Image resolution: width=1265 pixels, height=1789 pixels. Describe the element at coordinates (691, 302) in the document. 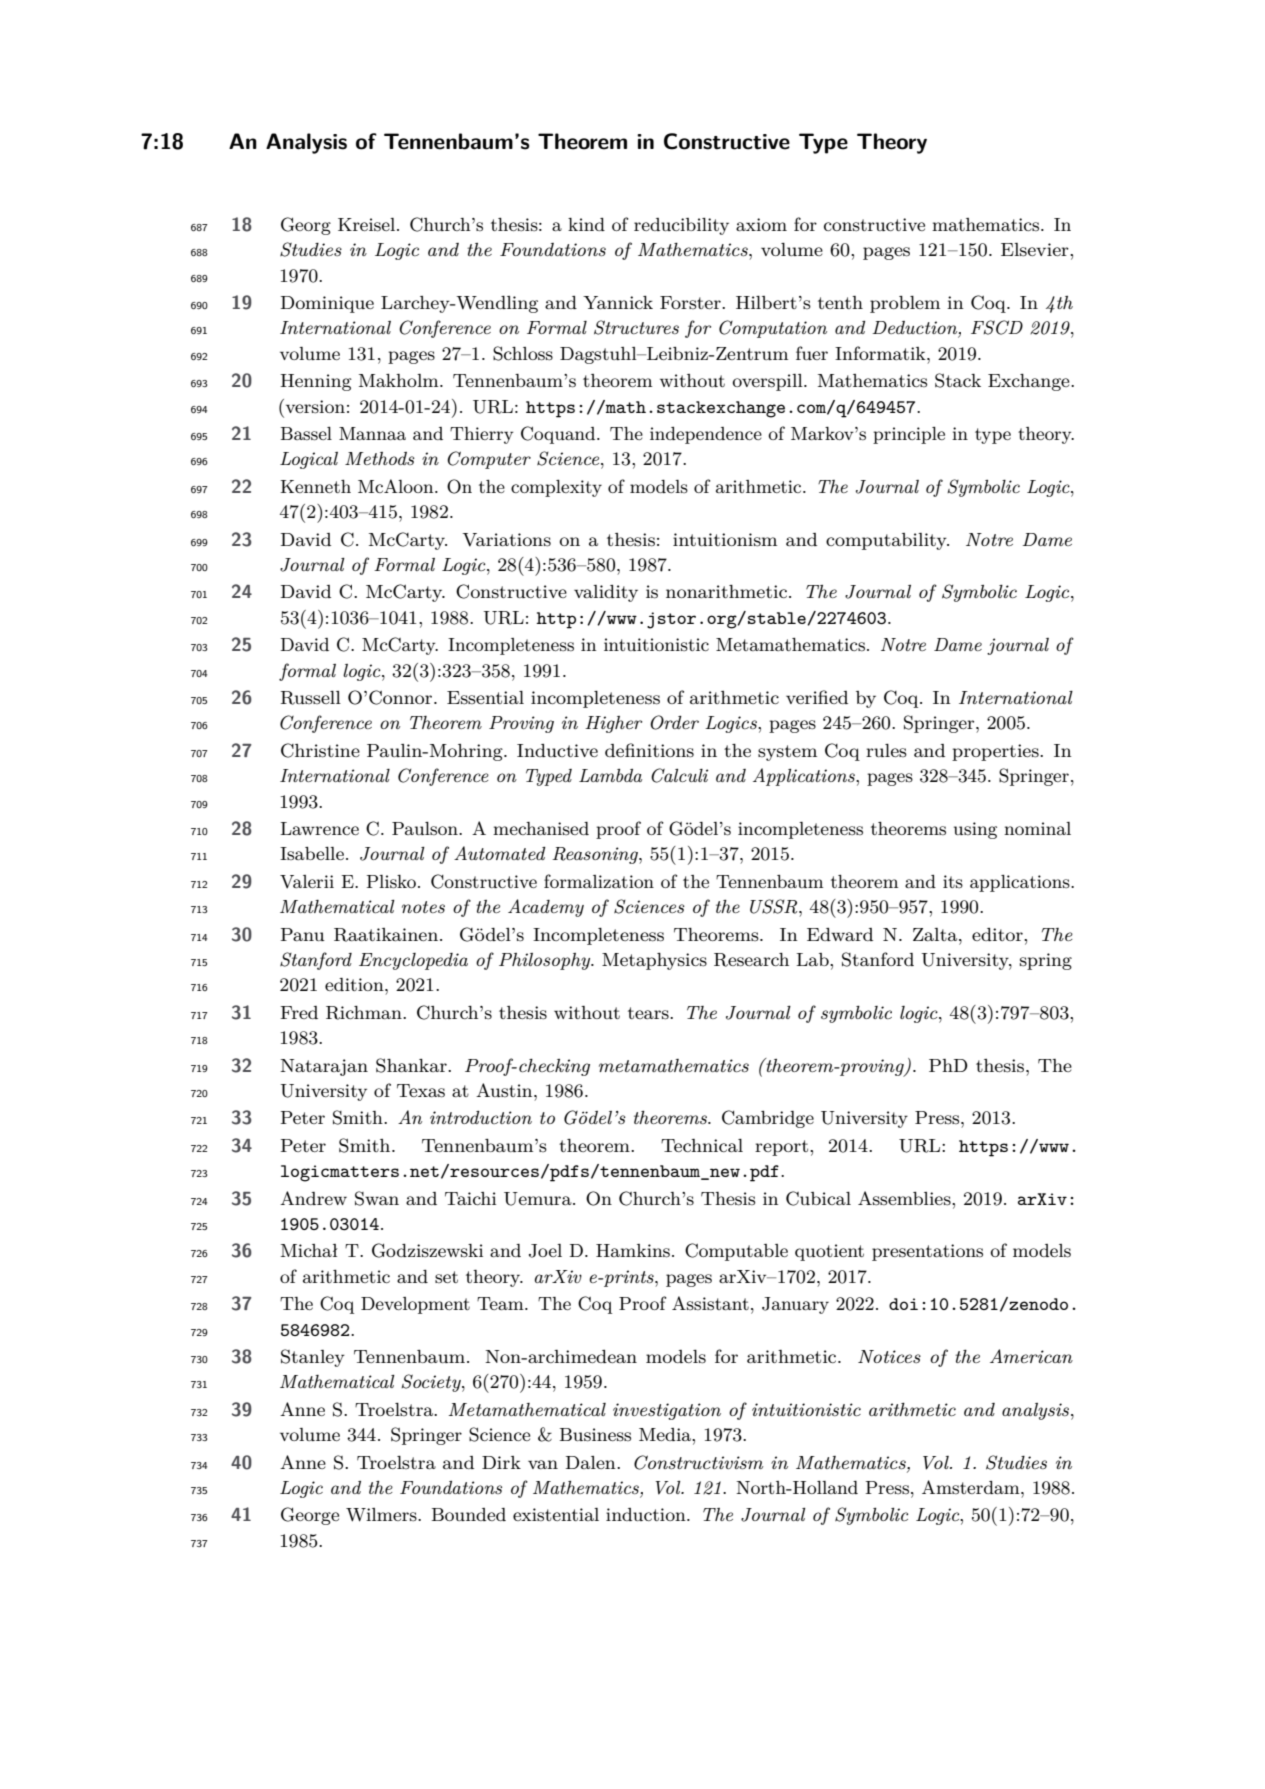

I see `Forster` at that location.
